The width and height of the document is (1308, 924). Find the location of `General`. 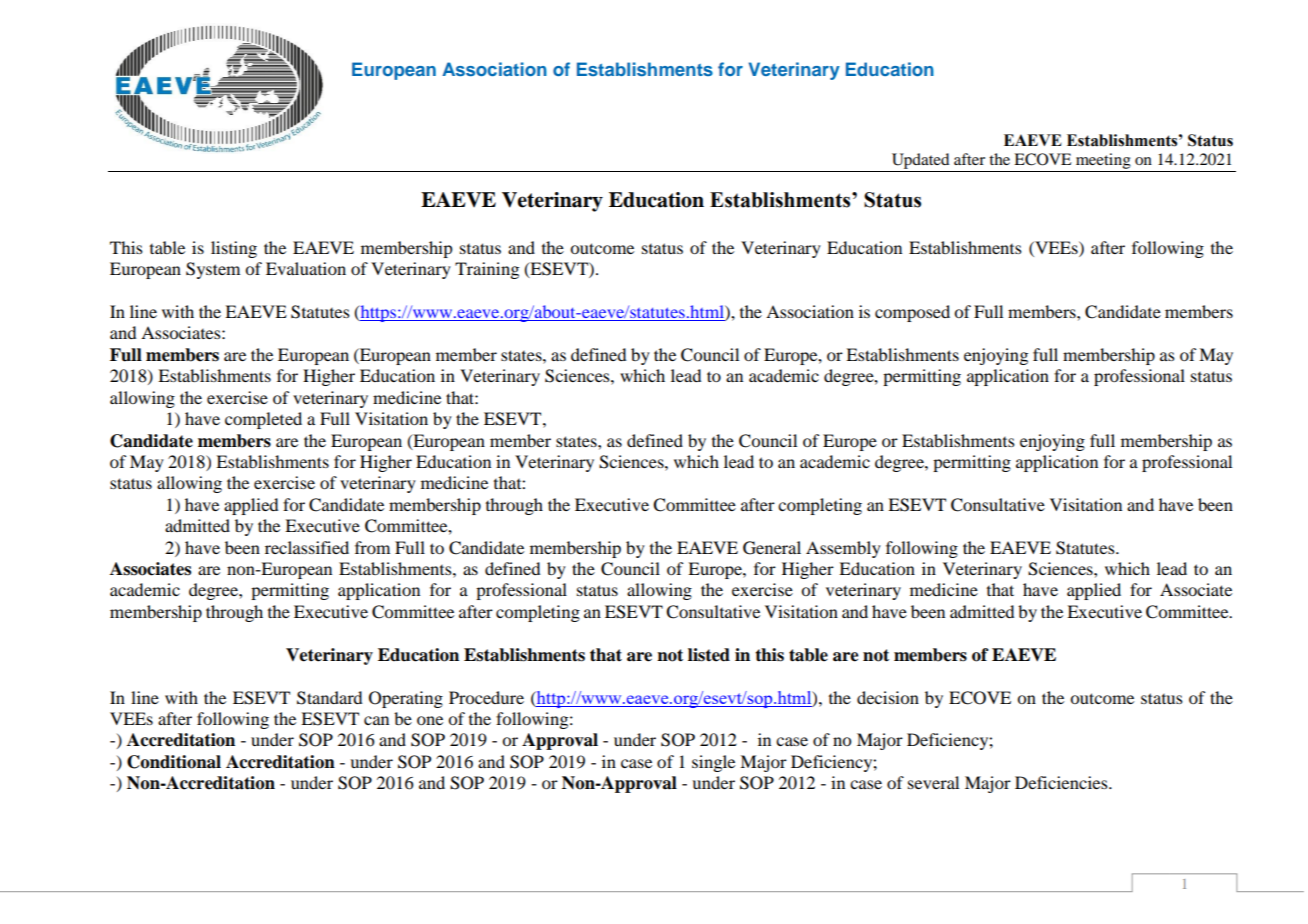

General is located at coordinates (772, 548).
